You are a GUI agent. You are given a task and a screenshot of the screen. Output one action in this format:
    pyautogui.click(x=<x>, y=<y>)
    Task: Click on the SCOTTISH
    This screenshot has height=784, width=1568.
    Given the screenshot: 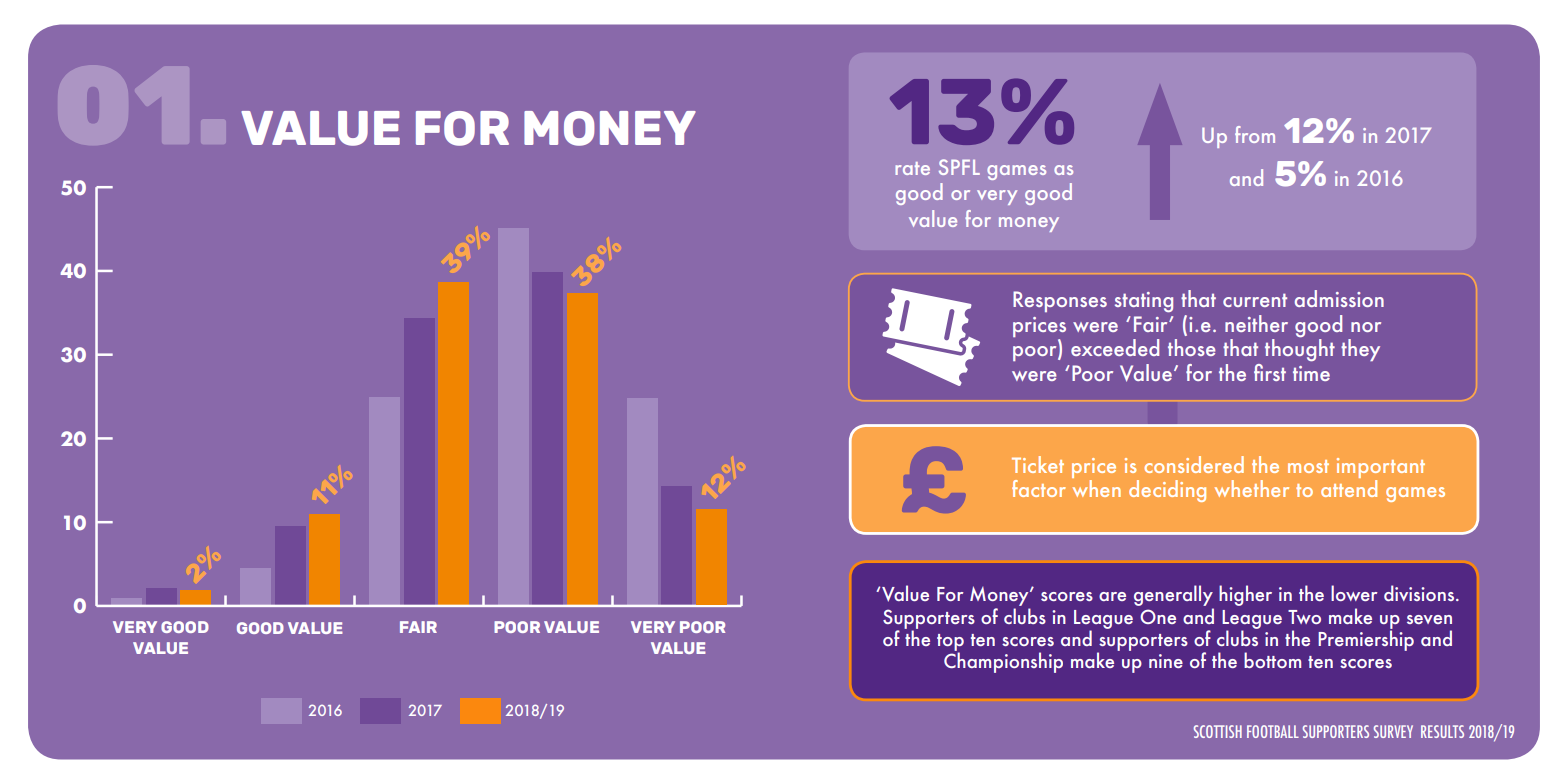 What is the action you would take?
    pyautogui.click(x=1218, y=731)
